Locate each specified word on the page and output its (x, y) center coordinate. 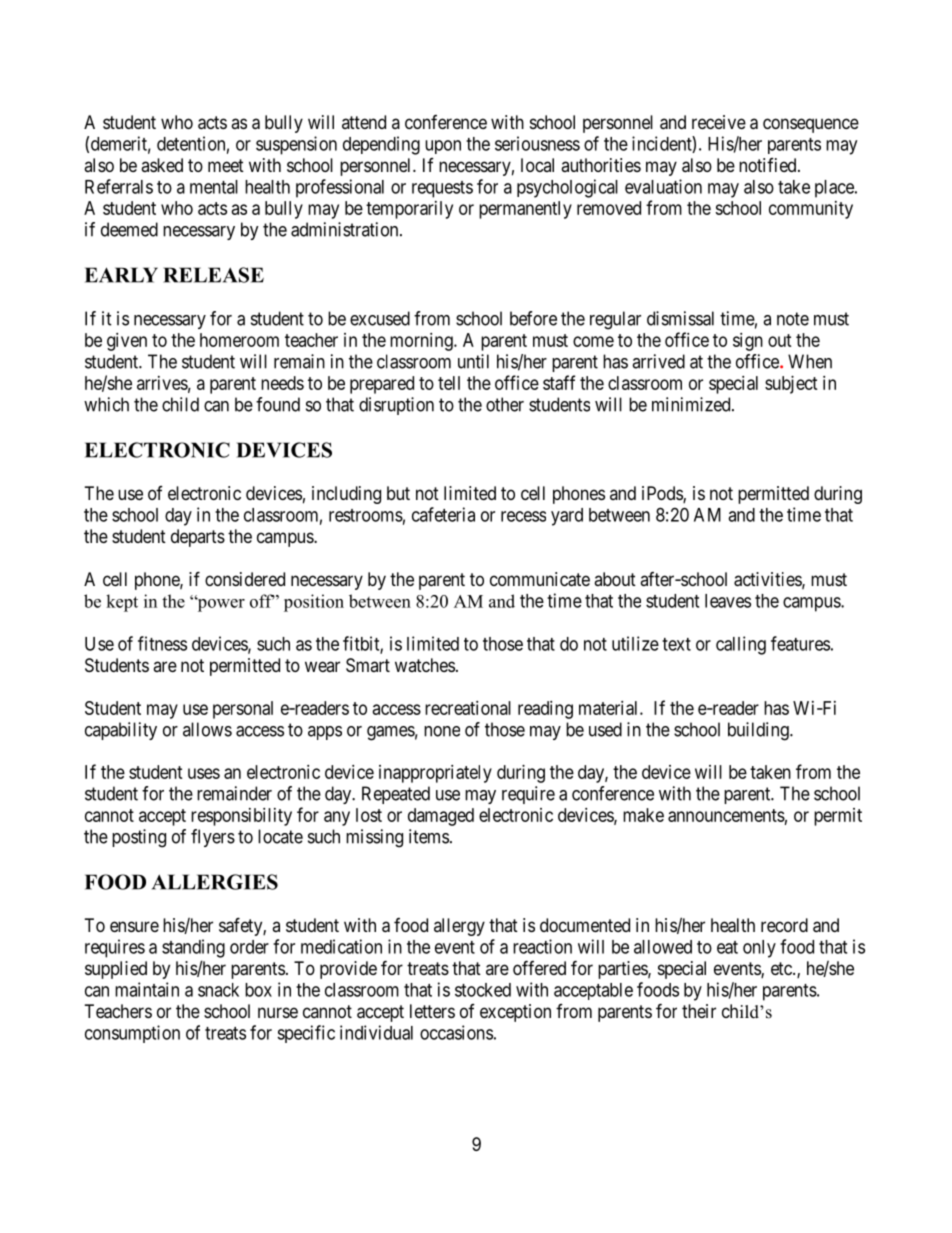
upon (443, 147)
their (699, 1011)
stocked (483, 990)
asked (162, 165)
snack (218, 990)
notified (769, 165)
